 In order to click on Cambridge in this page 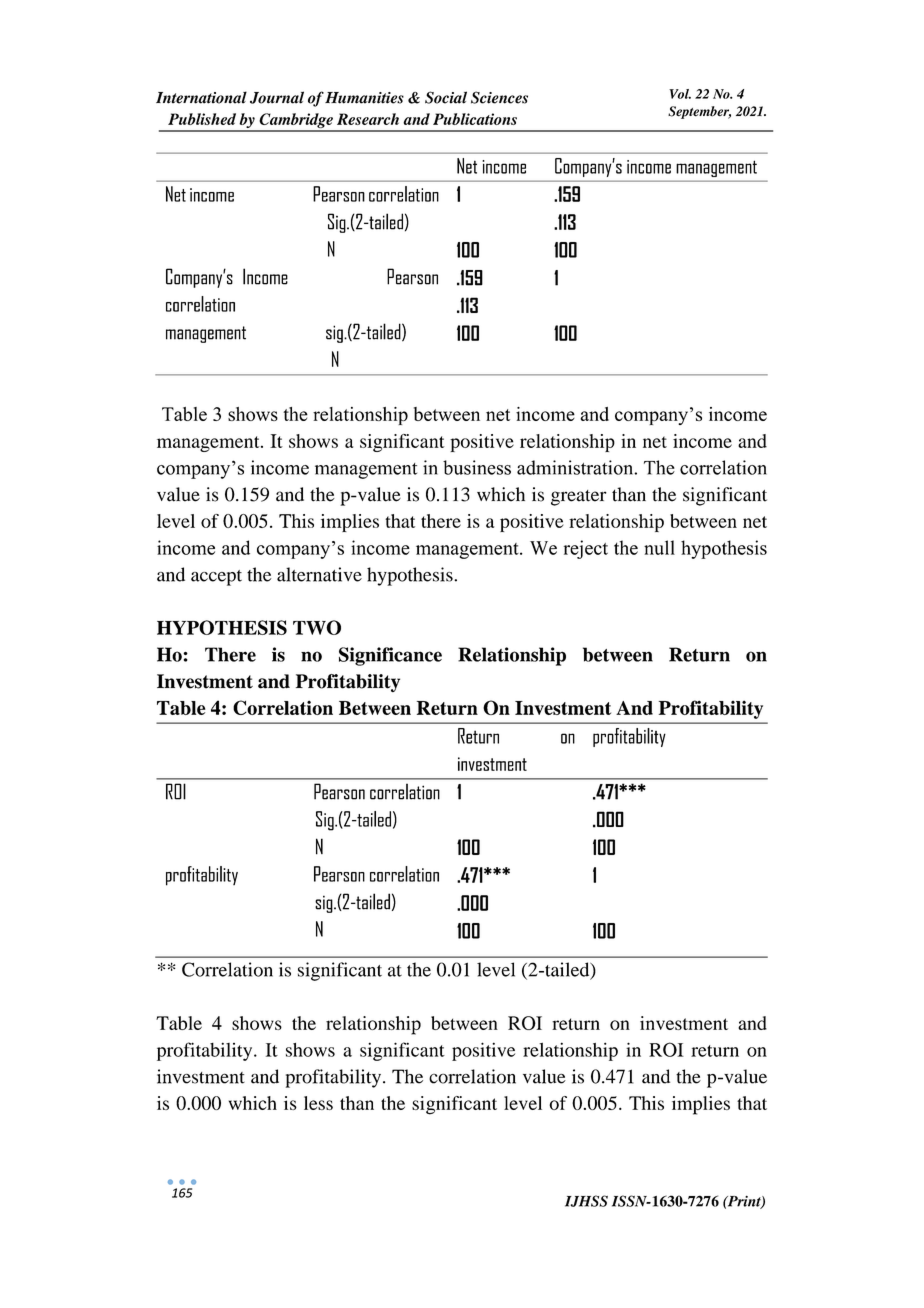, I will do `click(296, 122)`.
